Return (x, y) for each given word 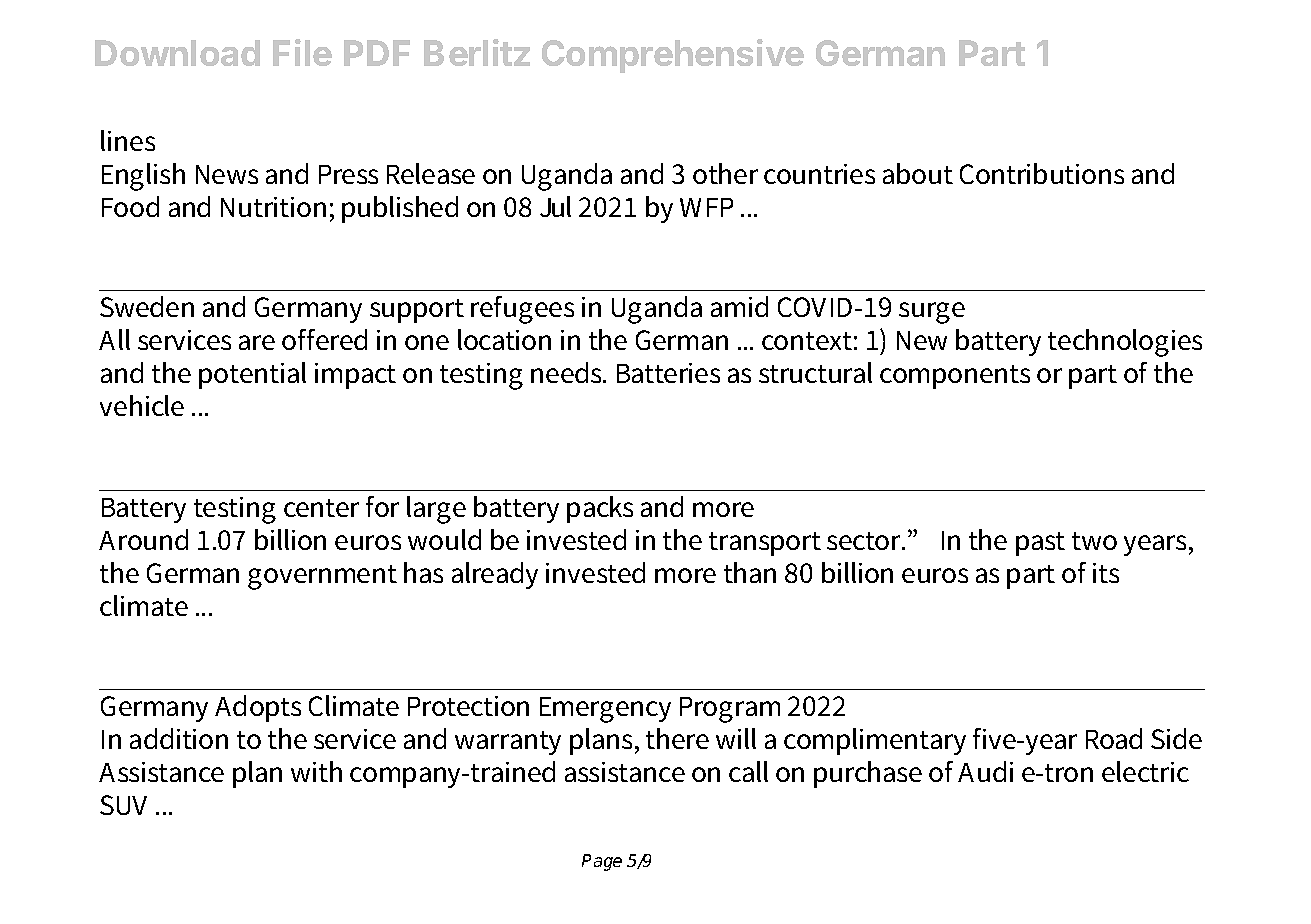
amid (739, 306)
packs (600, 509)
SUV (123, 805)
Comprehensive (673, 56)
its (1106, 573)
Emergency (605, 710)
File (302, 52)
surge (932, 313)
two (1094, 541)
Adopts (258, 708)
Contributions (1042, 173)
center (321, 508)
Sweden (147, 306)
